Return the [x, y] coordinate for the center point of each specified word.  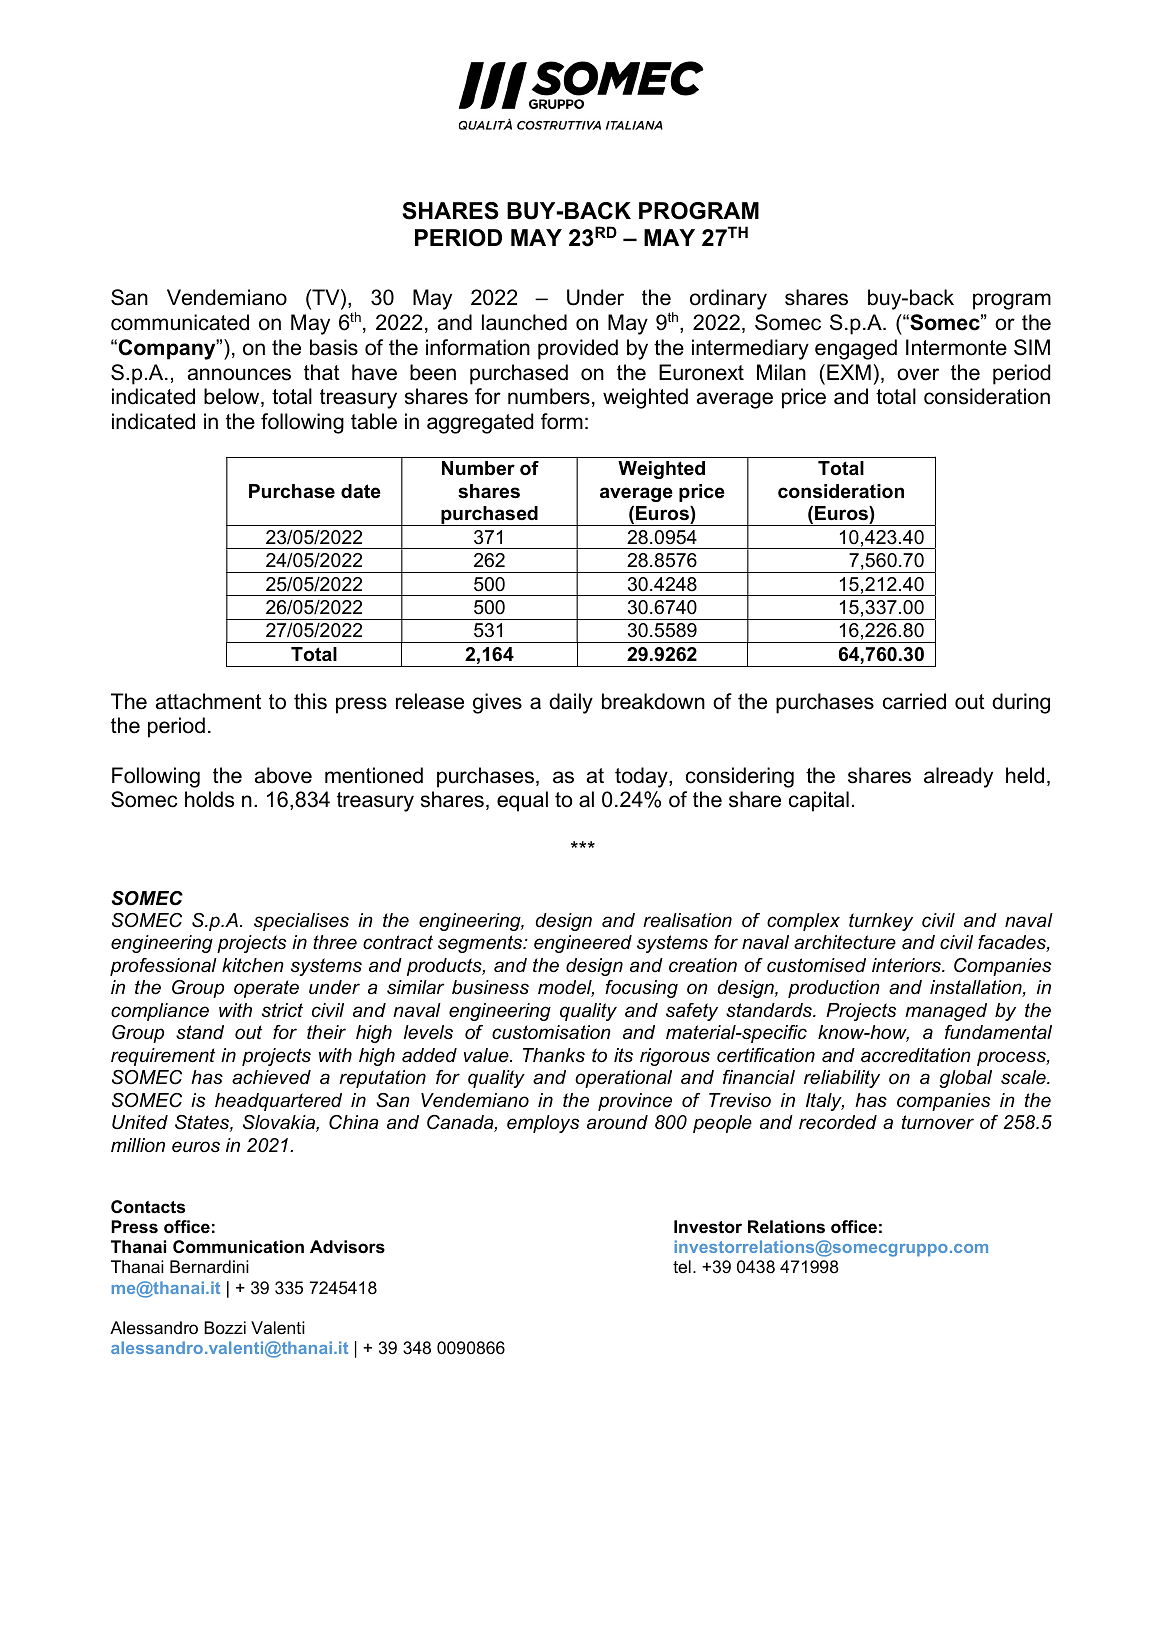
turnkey [881, 922]
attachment [208, 701]
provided [578, 349]
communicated [180, 322]
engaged [856, 349]
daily [571, 703]
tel [682, 1266]
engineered [583, 944]
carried [914, 701]
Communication [238, 1246]
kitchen [253, 965]
